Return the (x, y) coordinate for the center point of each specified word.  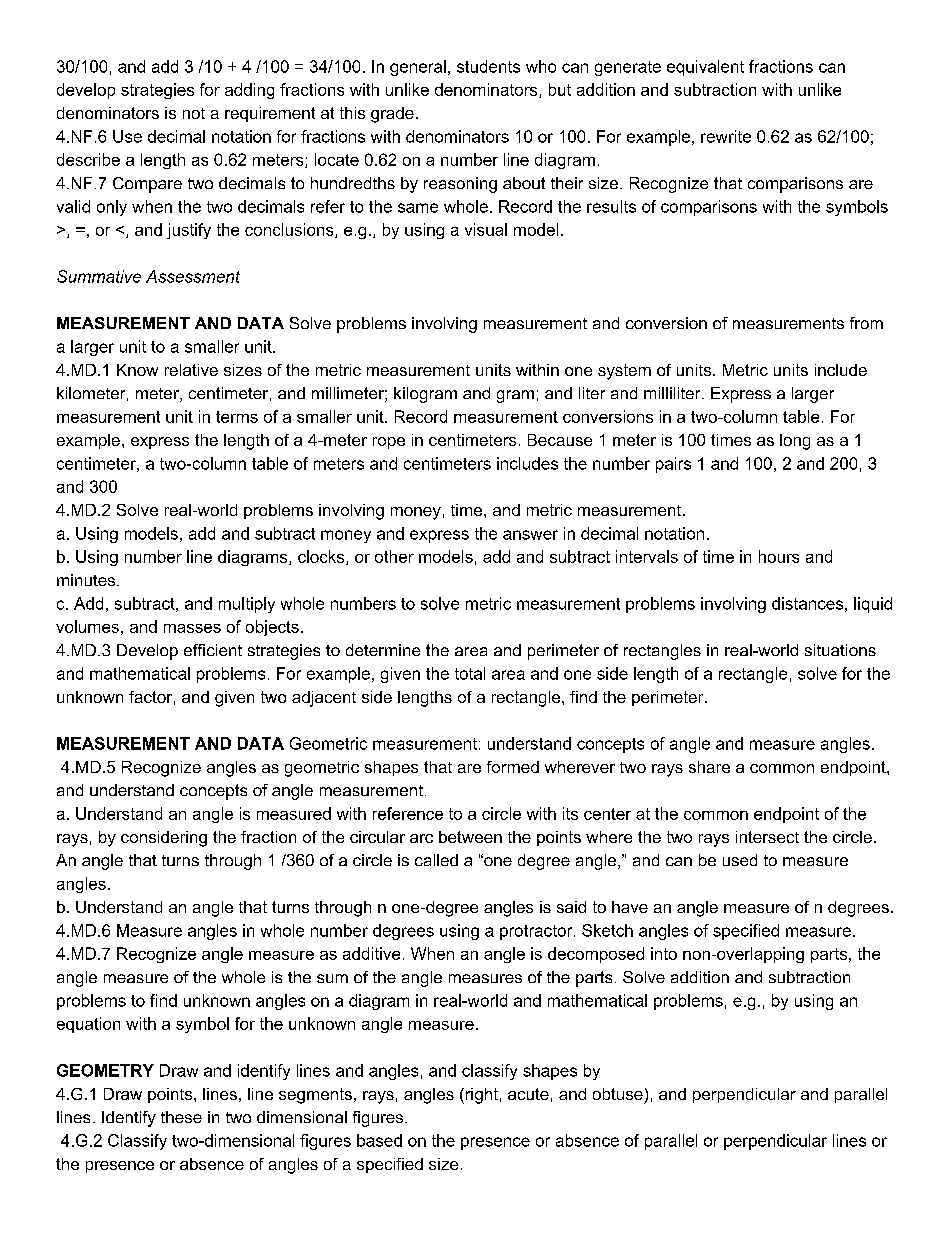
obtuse (618, 1094)
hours (779, 556)
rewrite (726, 136)
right (480, 1096)
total (470, 673)
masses (192, 628)
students (488, 66)
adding (249, 91)
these (181, 1117)
